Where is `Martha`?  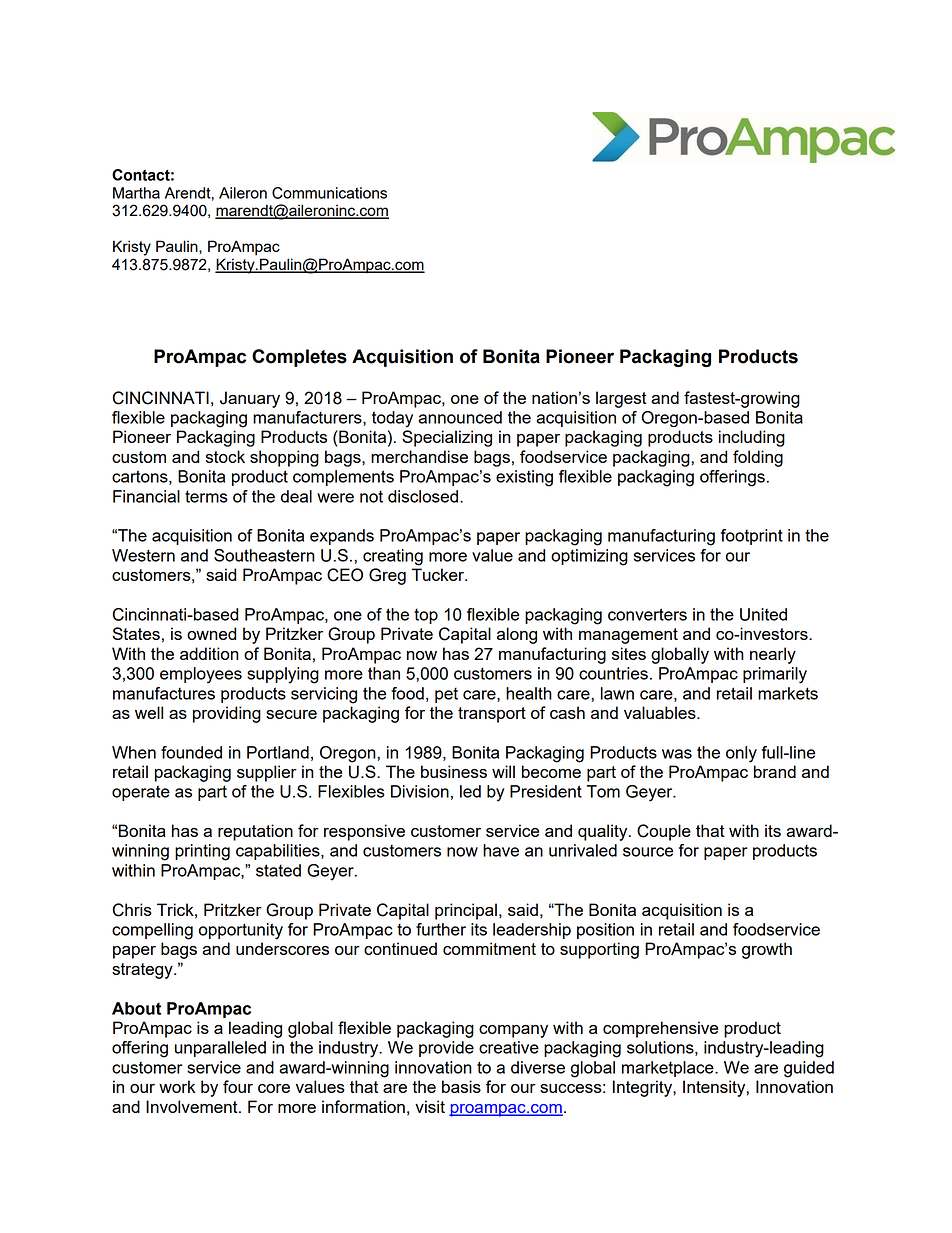 Martha is located at coordinates (136, 193).
